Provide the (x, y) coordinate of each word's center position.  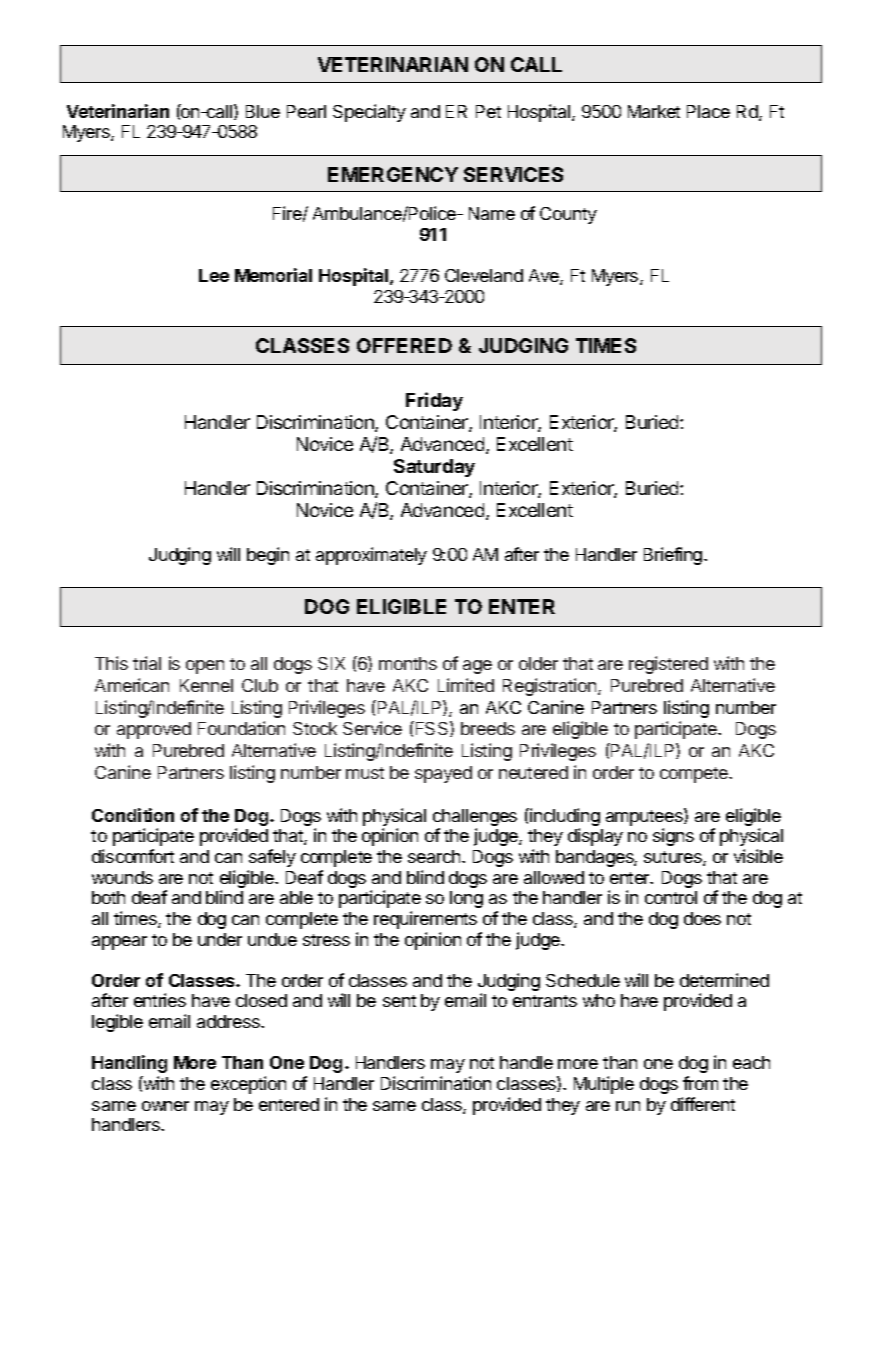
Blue (263, 111)
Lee (214, 275)
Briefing (673, 556)
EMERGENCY (393, 174)
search (435, 856)
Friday (434, 401)
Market (654, 111)
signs (673, 837)
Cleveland (484, 275)
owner (165, 1106)
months (408, 663)
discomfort (133, 856)
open (205, 667)
